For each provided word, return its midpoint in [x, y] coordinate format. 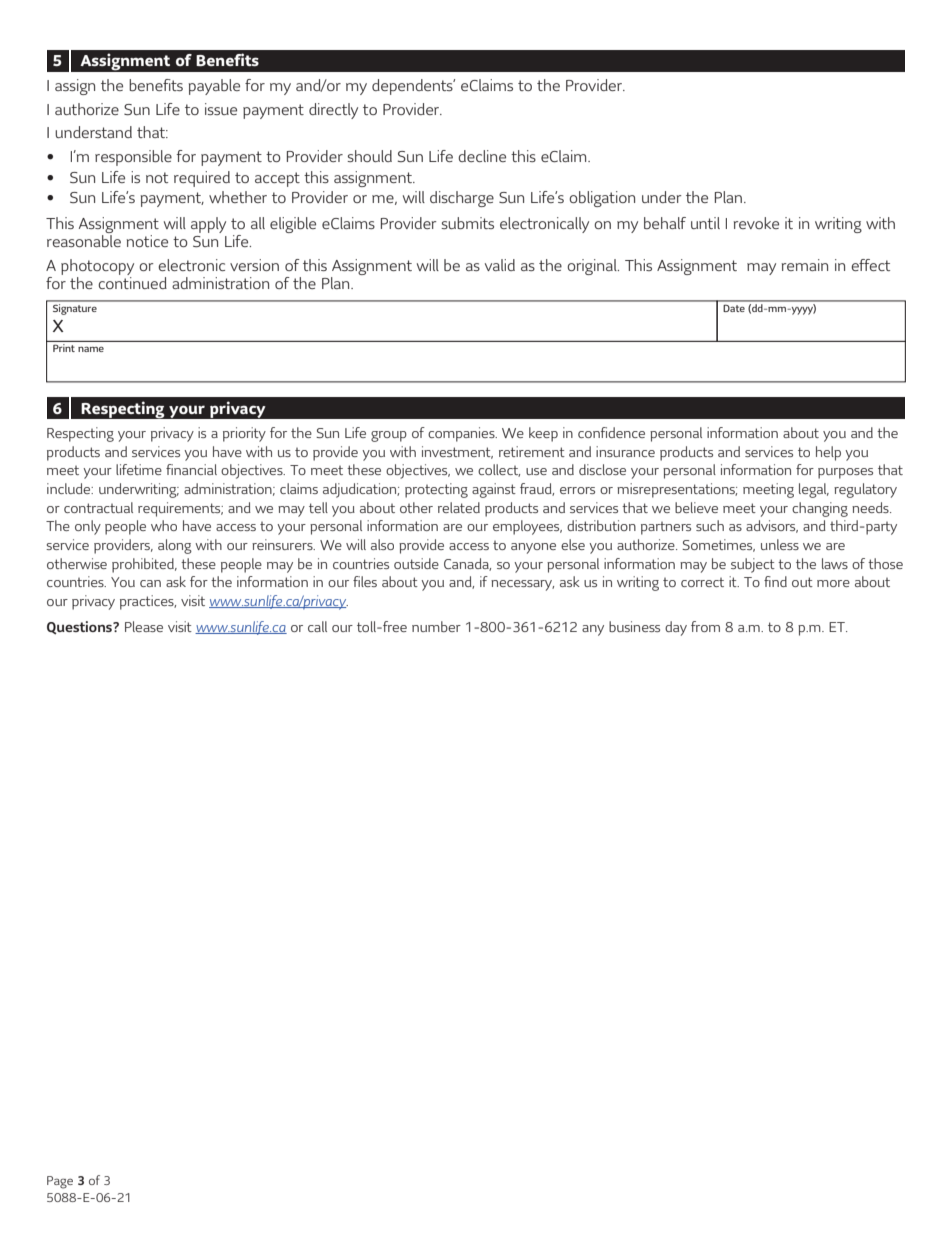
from [705, 626]
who [164, 525]
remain [805, 265]
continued [132, 283]
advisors [772, 526]
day [676, 628]
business [634, 626]
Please [144, 626]
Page [60, 1182]
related [459, 507]
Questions [80, 628]
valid [500, 265]
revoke [756, 223]
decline [482, 156]
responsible [133, 158]
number [436, 626]
